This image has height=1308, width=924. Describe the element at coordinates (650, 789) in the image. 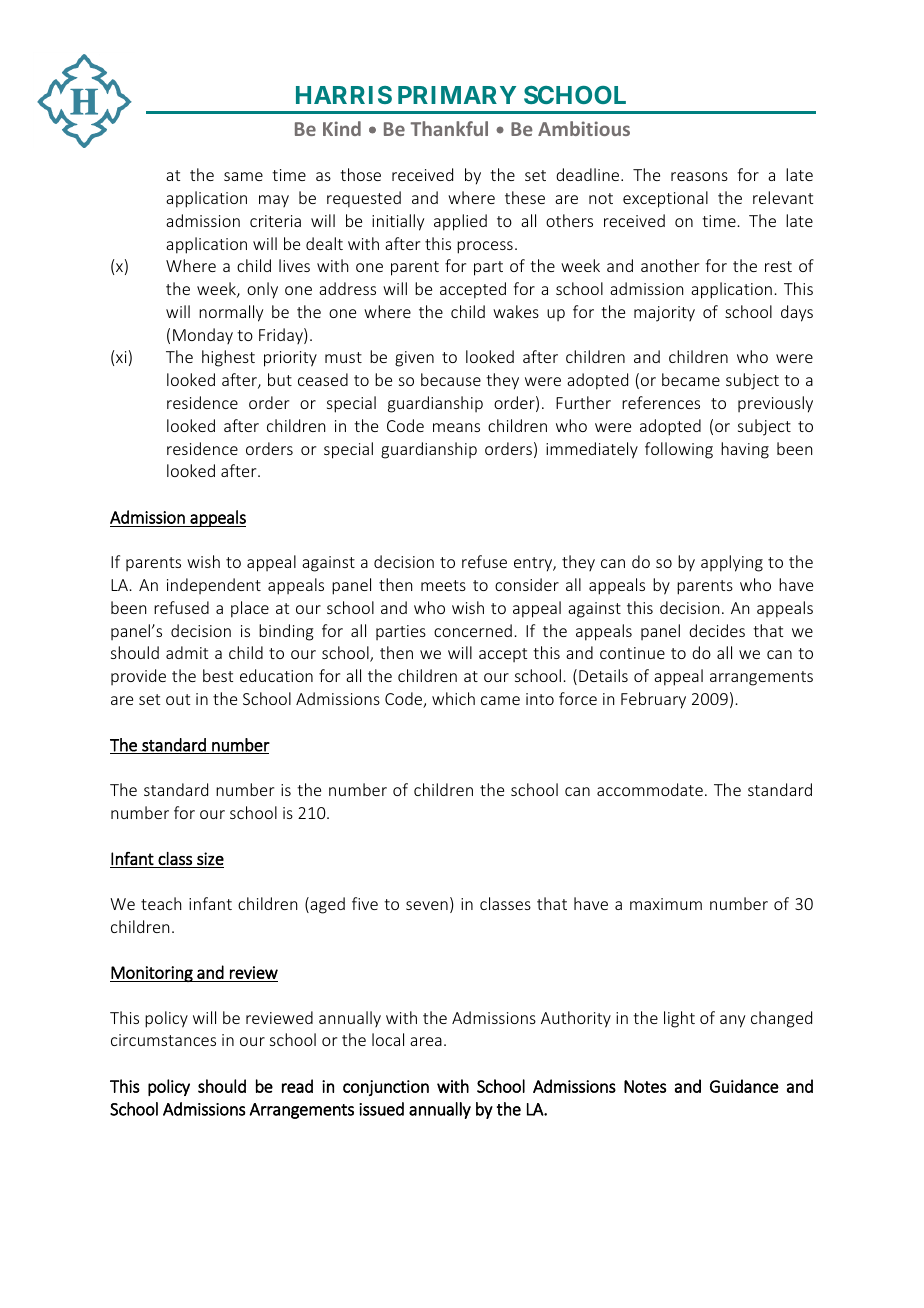

I see `accommodate` at that location.
